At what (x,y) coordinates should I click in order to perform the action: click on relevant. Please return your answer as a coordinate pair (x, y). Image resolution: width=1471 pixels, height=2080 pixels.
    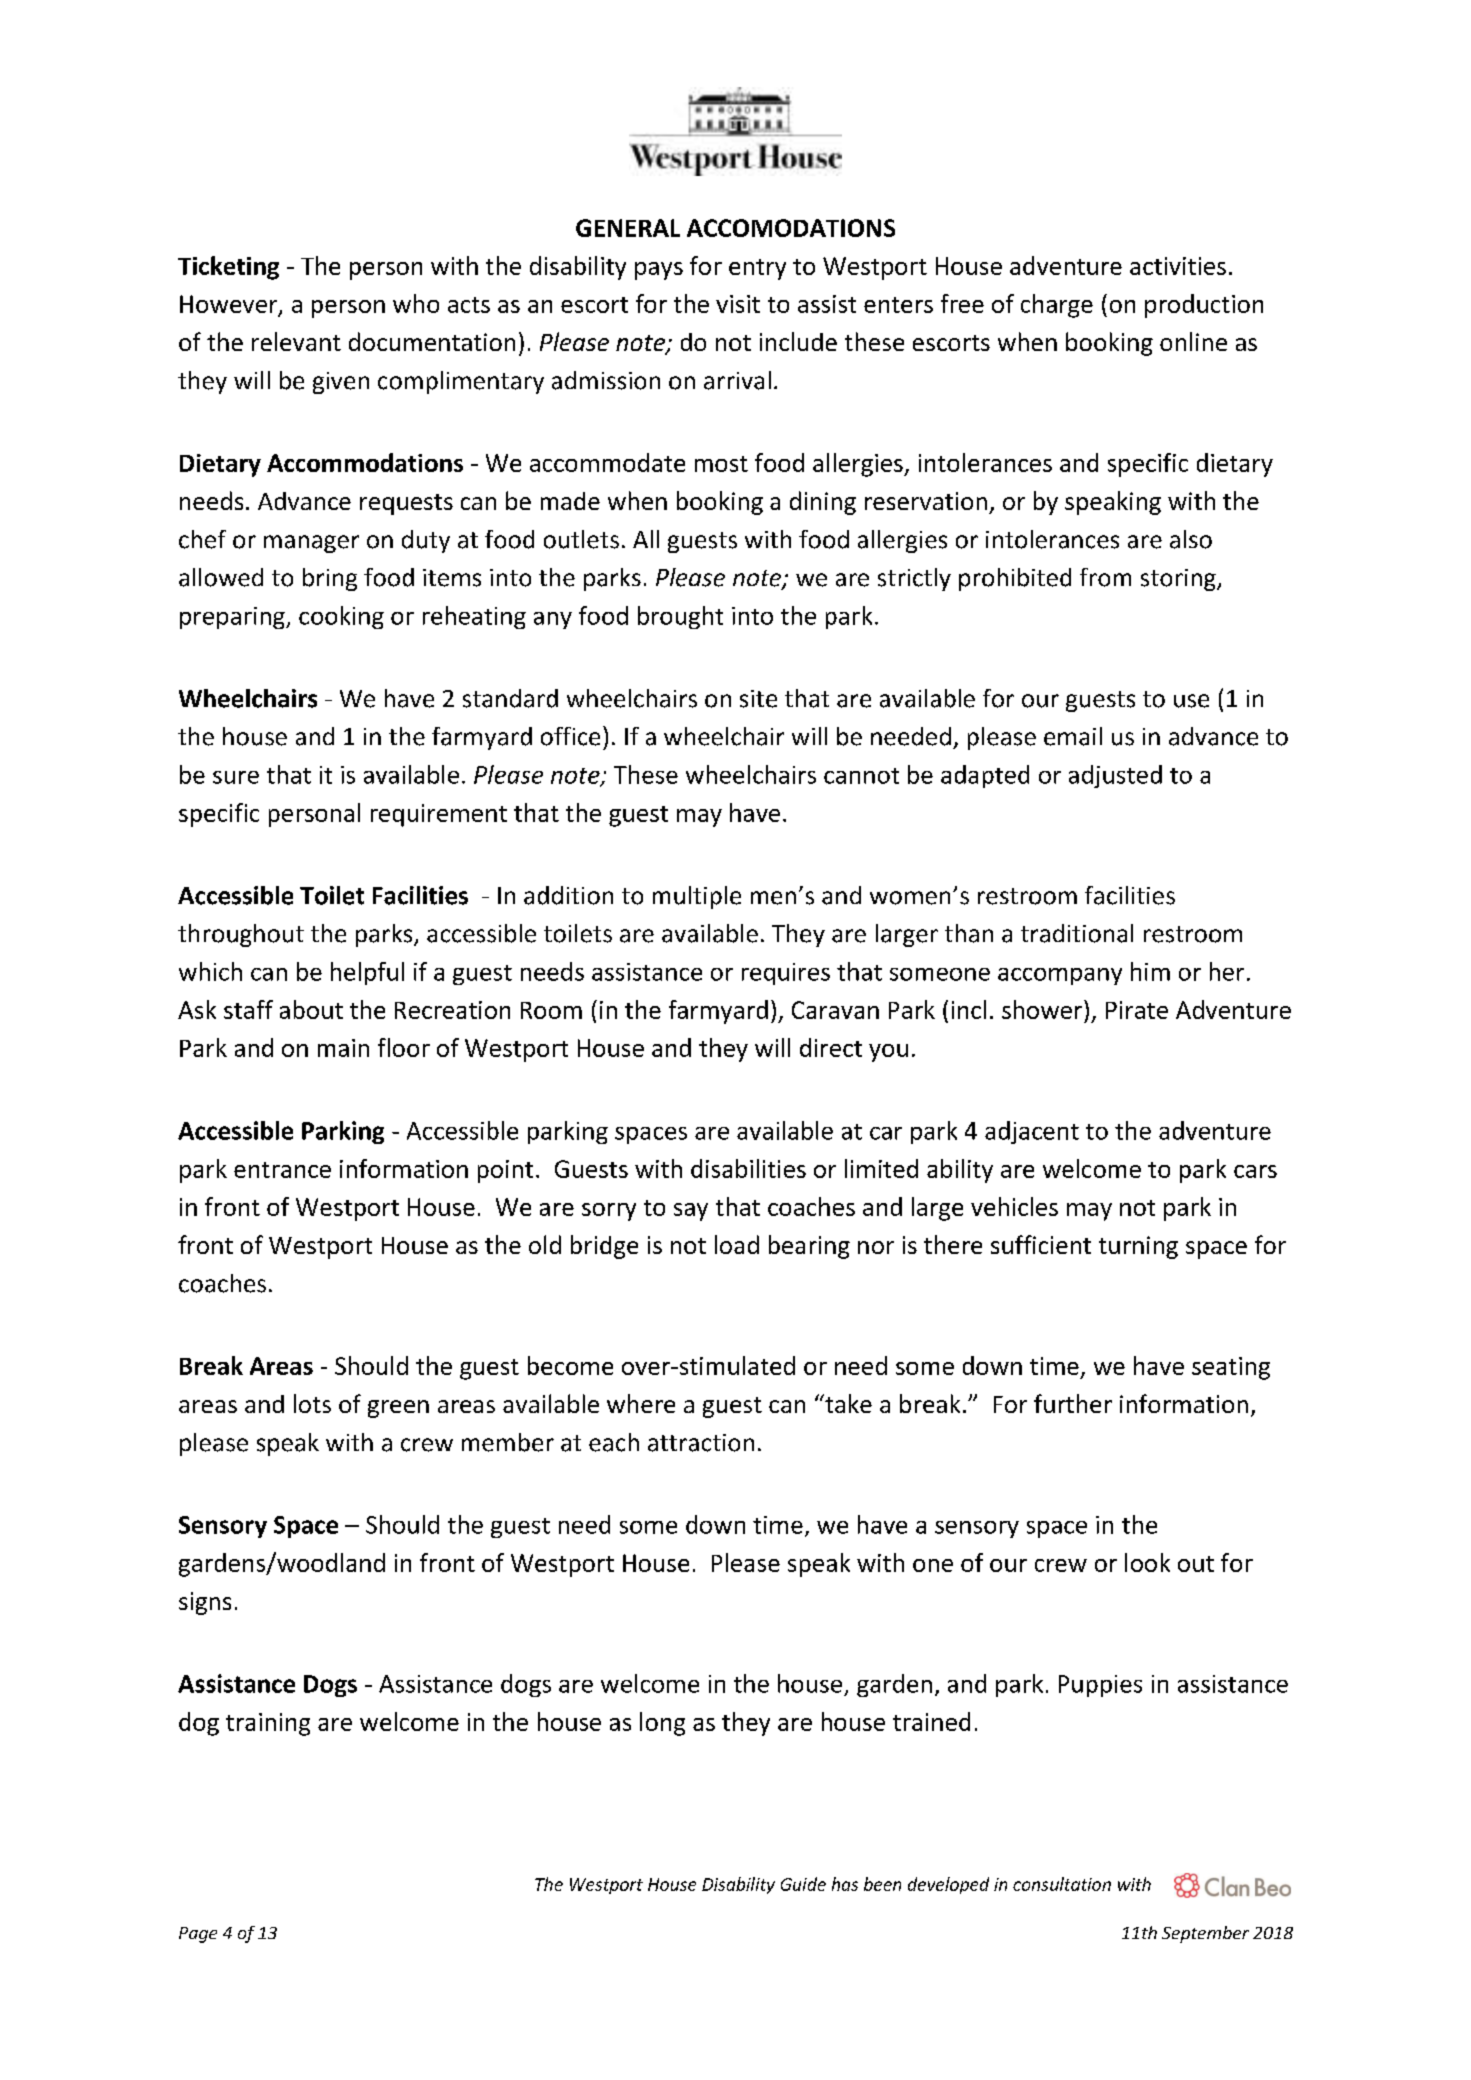
    Looking at the image, I should click on (296, 341).
